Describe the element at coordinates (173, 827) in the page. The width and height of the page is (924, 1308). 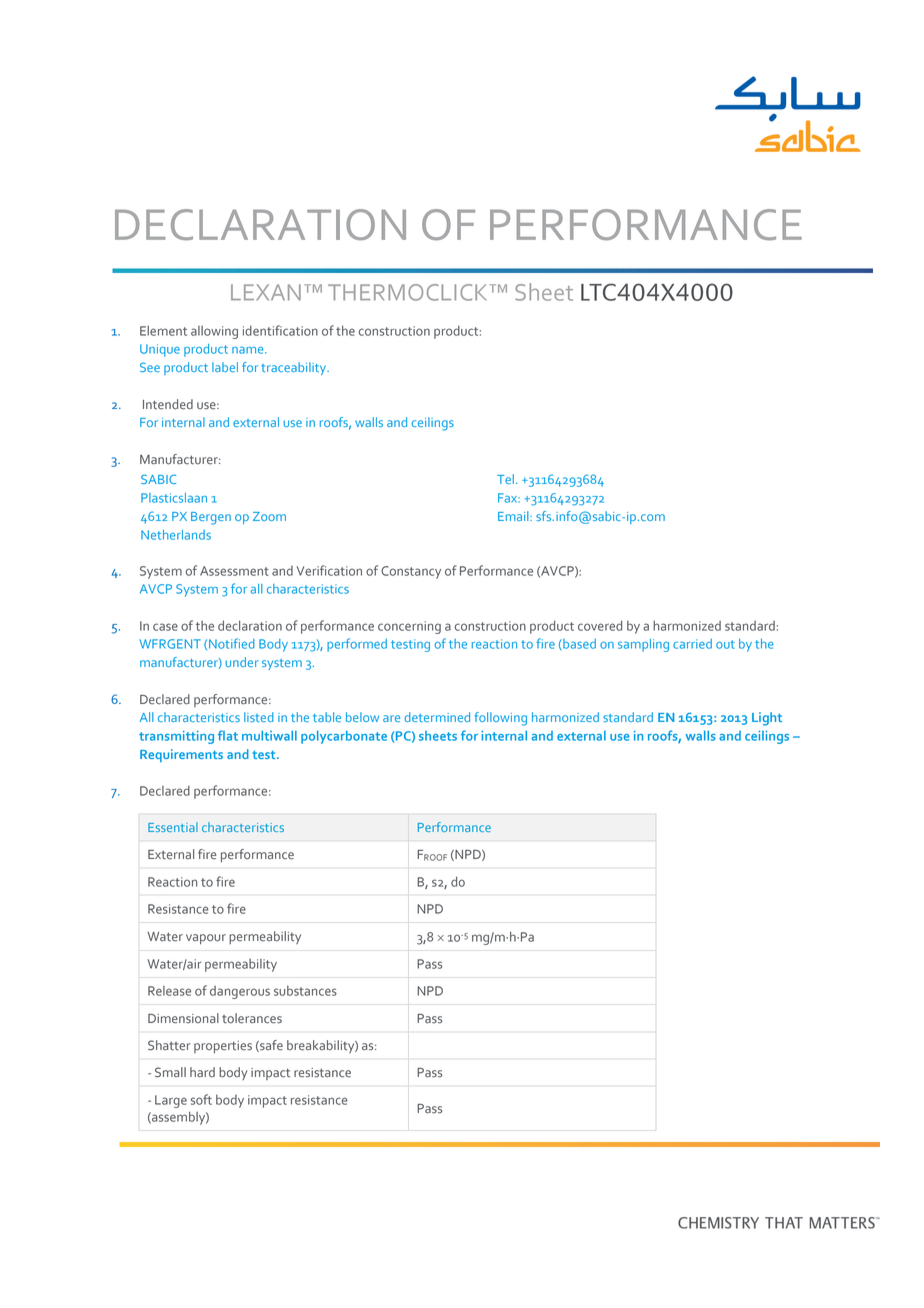
I see `Essential` at that location.
